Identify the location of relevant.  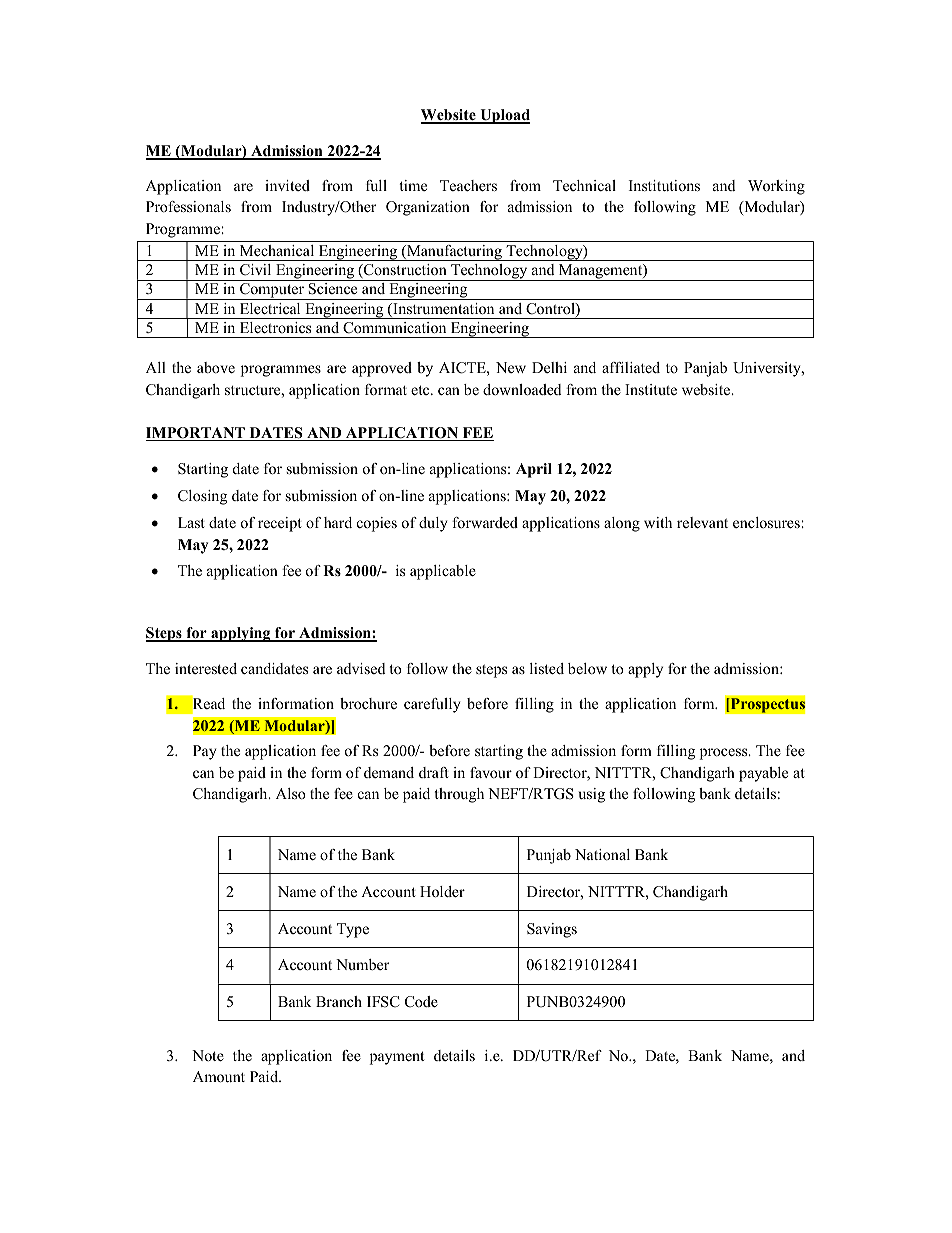
(702, 522).
